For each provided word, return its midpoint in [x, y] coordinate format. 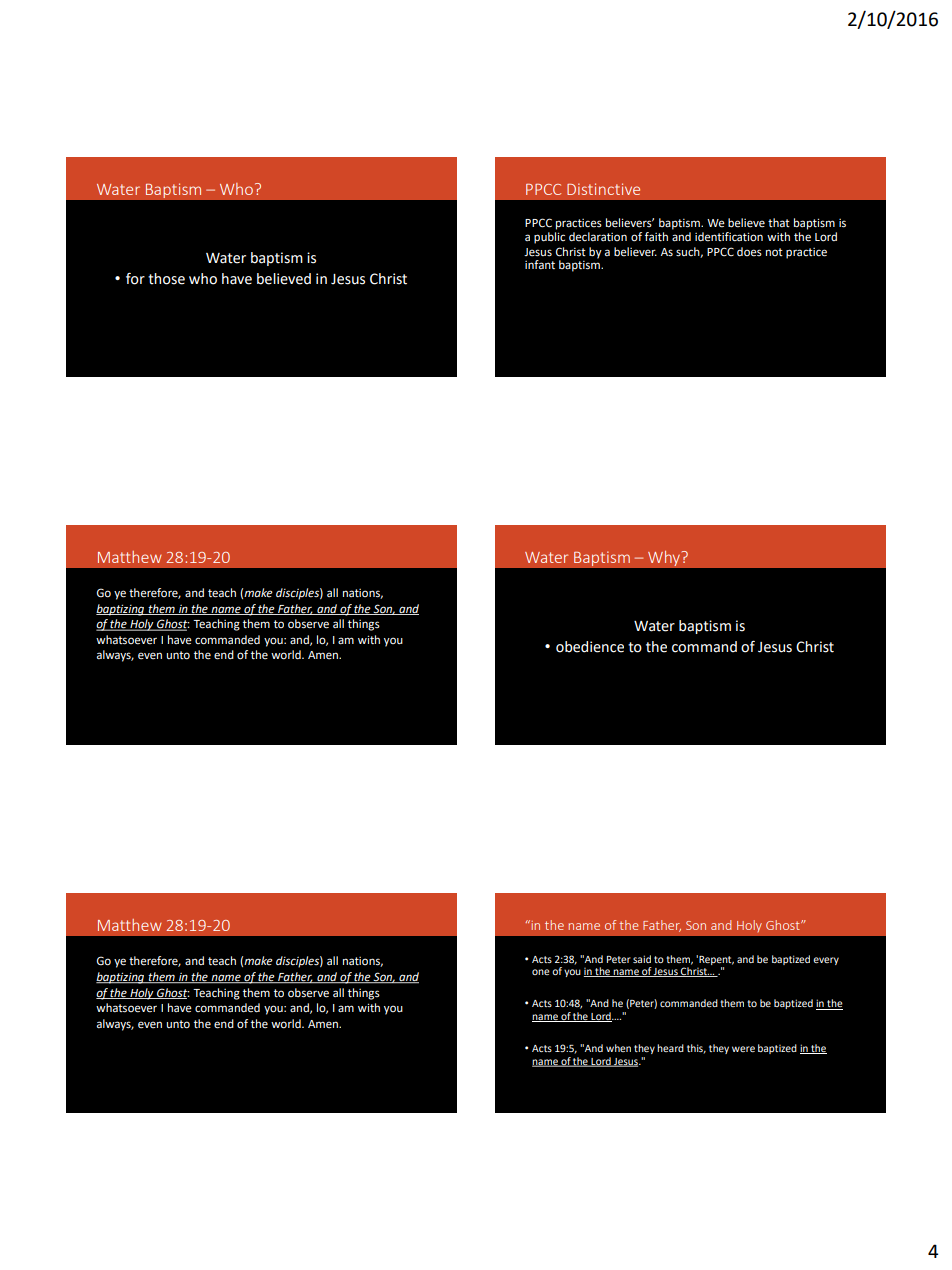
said [642, 959]
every [826, 961]
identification [729, 237]
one [541, 972]
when [618, 1048]
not [774, 252]
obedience [590, 647]
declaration [598, 237]
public [549, 238]
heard [670, 1048]
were [743, 1049]
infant [540, 264]
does [749, 252]
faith [656, 236]
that [779, 222]
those [166, 279]
